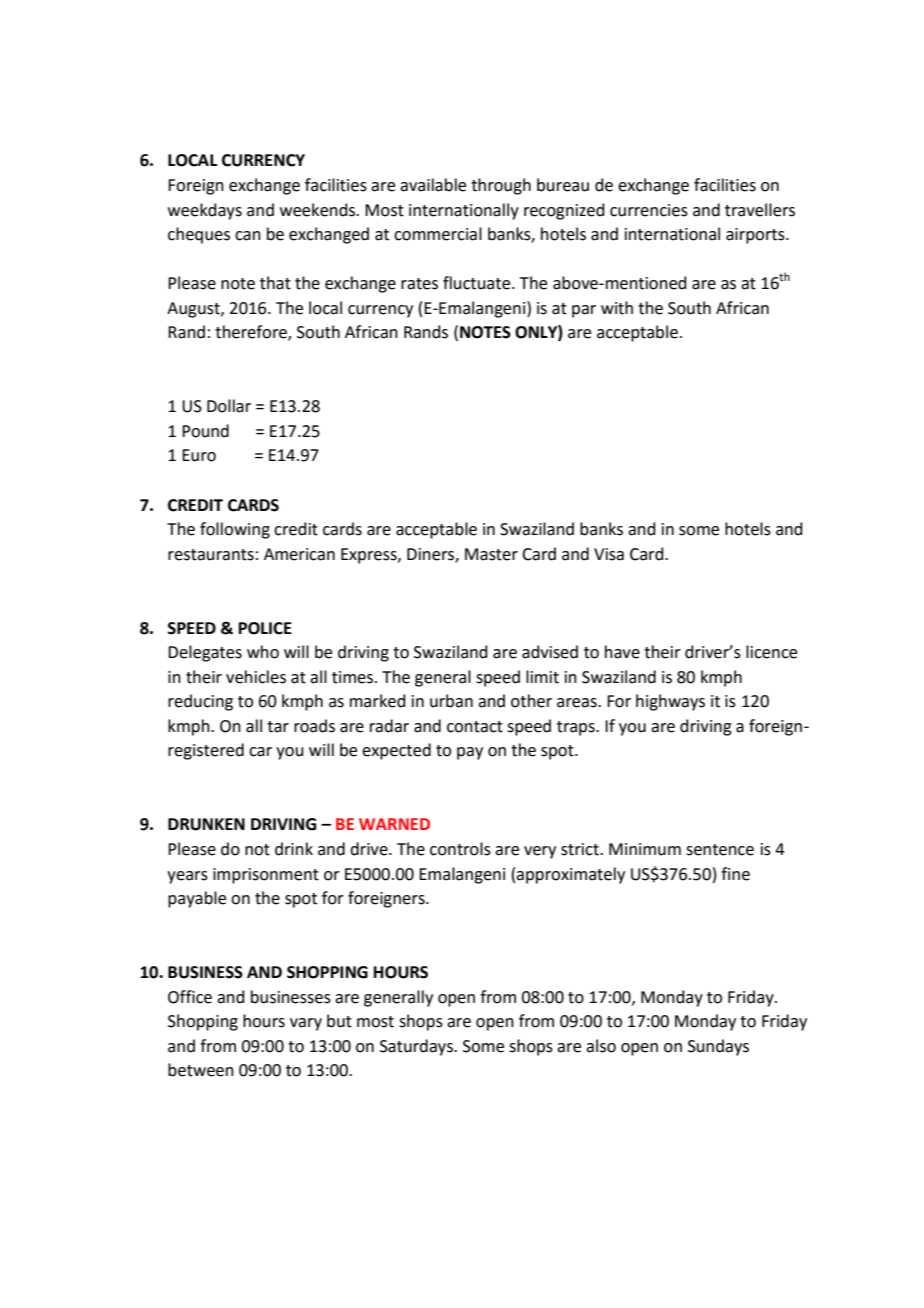 The image size is (924, 1308). I want to click on Saturdays, so click(417, 1047).
